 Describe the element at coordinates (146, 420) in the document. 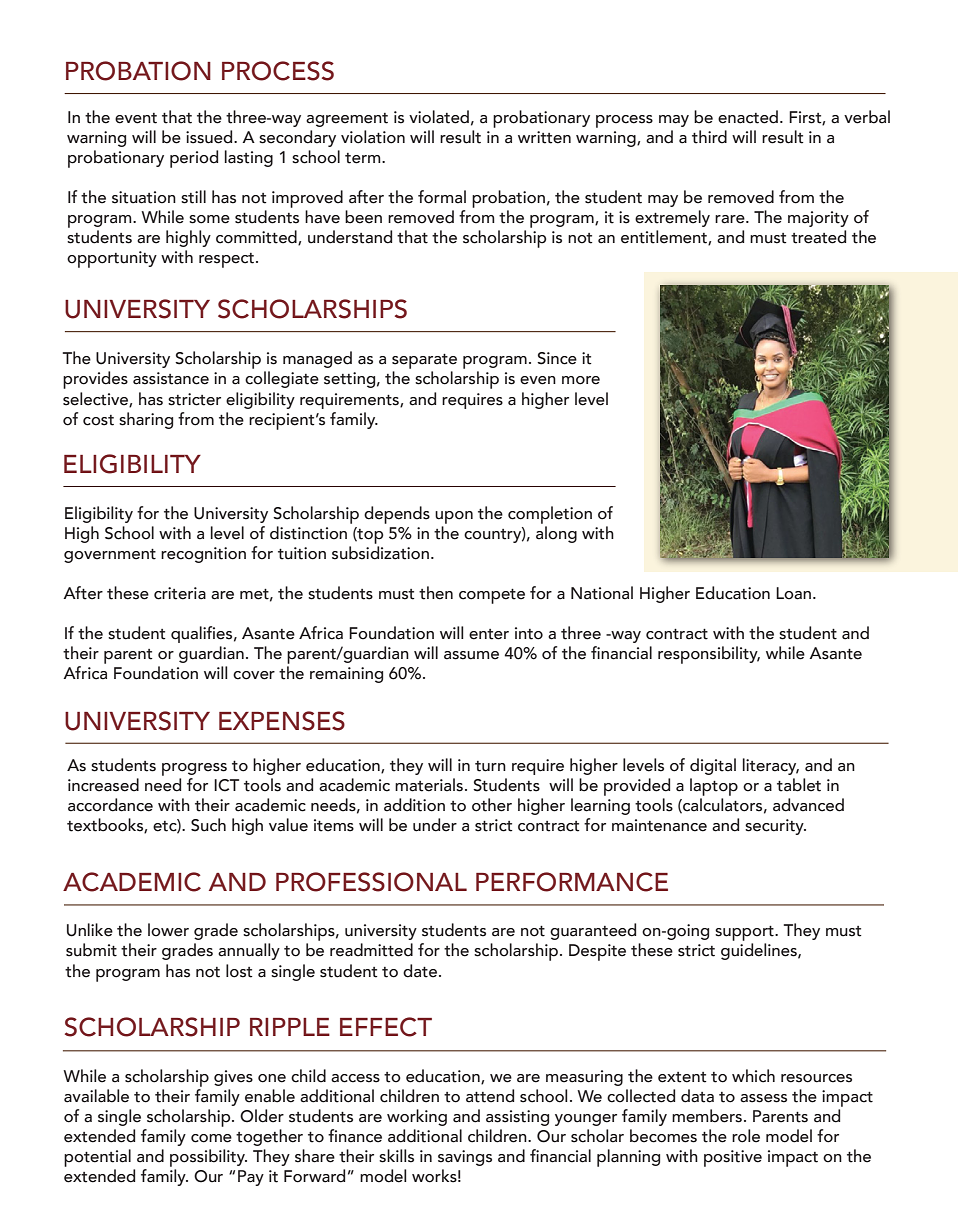

I see `sharing` at that location.
